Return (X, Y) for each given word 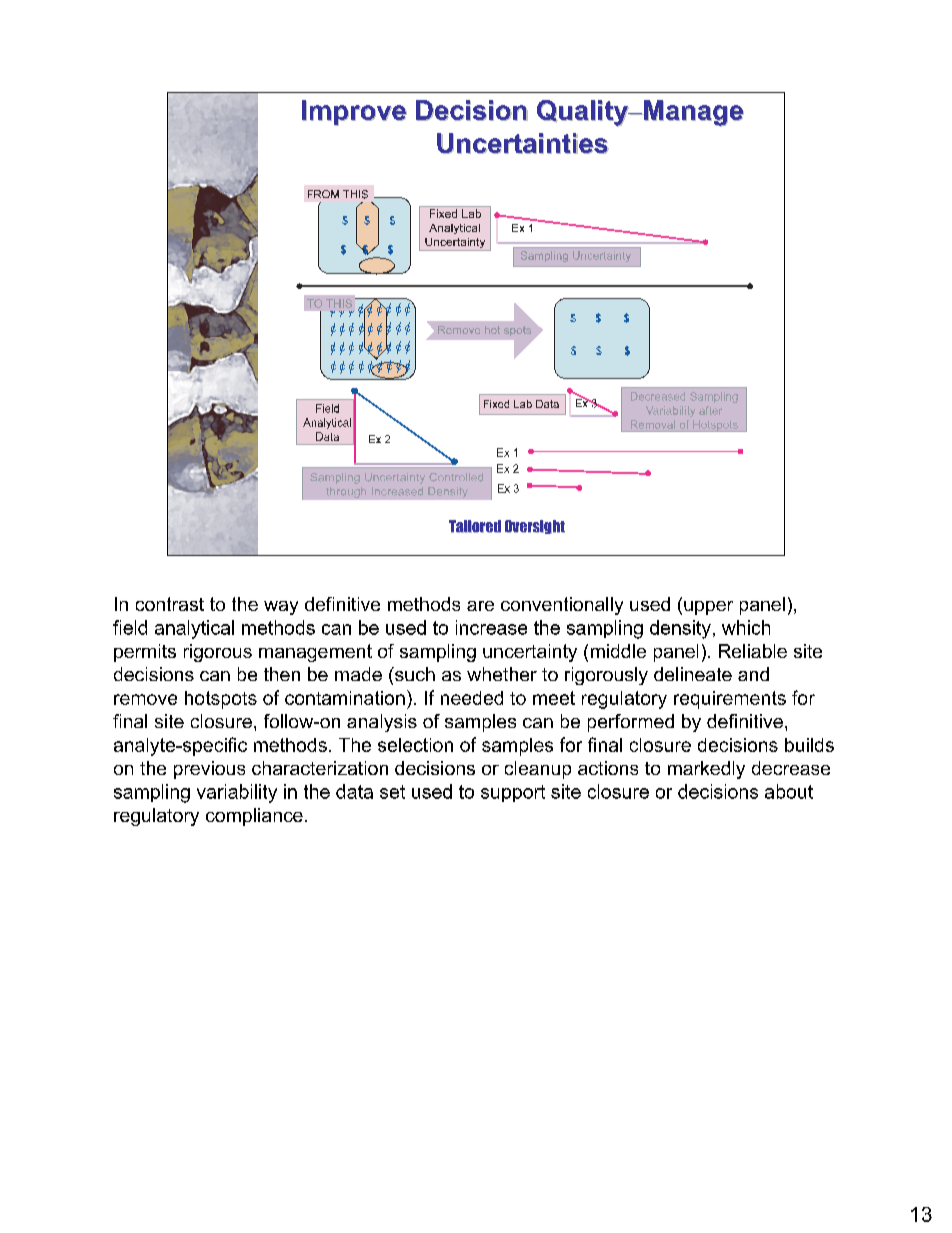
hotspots (221, 700)
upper (708, 608)
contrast (170, 604)
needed (472, 698)
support (513, 793)
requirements (730, 700)
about (789, 791)
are (480, 606)
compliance (254, 817)
